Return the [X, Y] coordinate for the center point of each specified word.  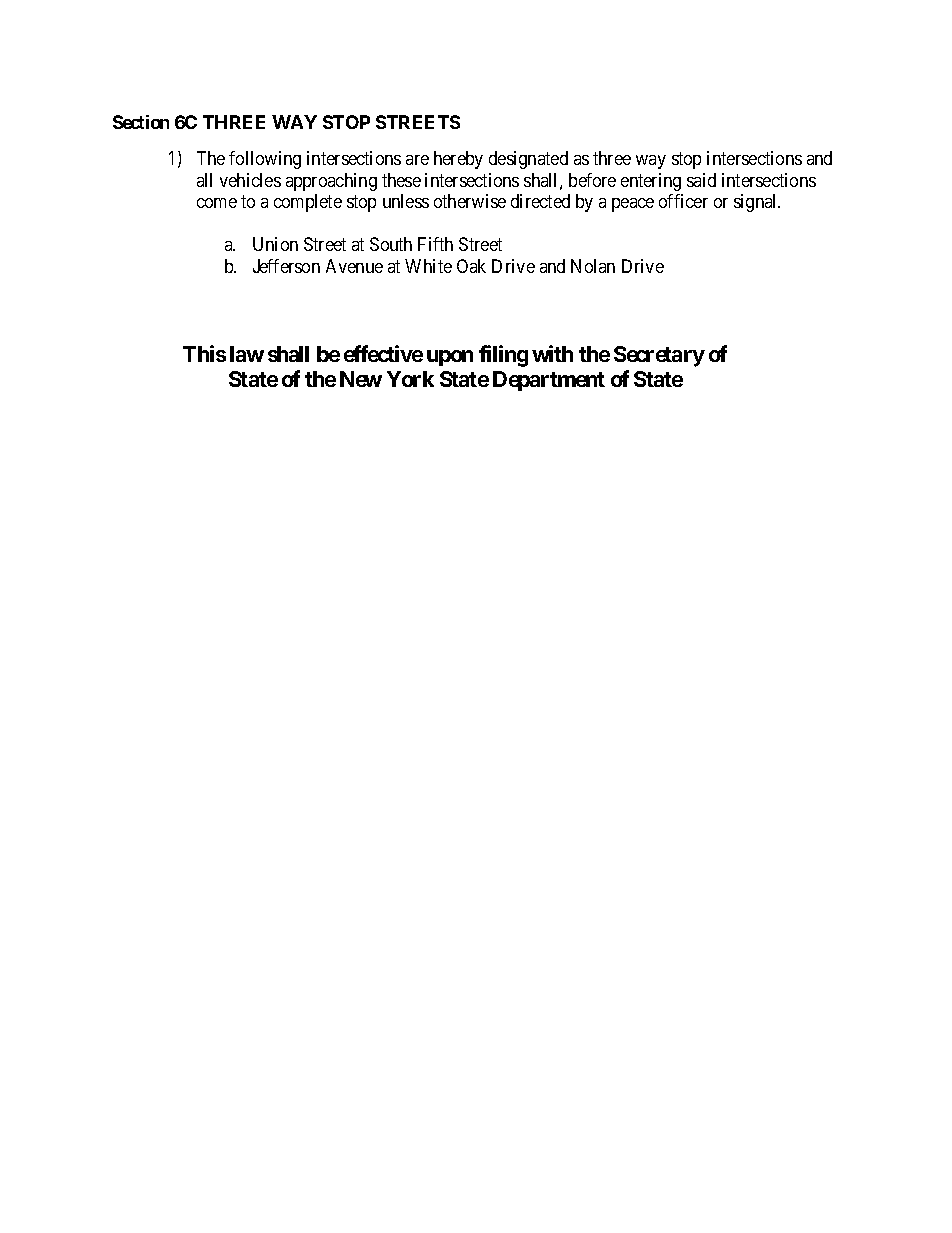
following [265, 160]
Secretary [659, 356]
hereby [458, 160]
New [361, 379]
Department [549, 381]
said [701, 180]
